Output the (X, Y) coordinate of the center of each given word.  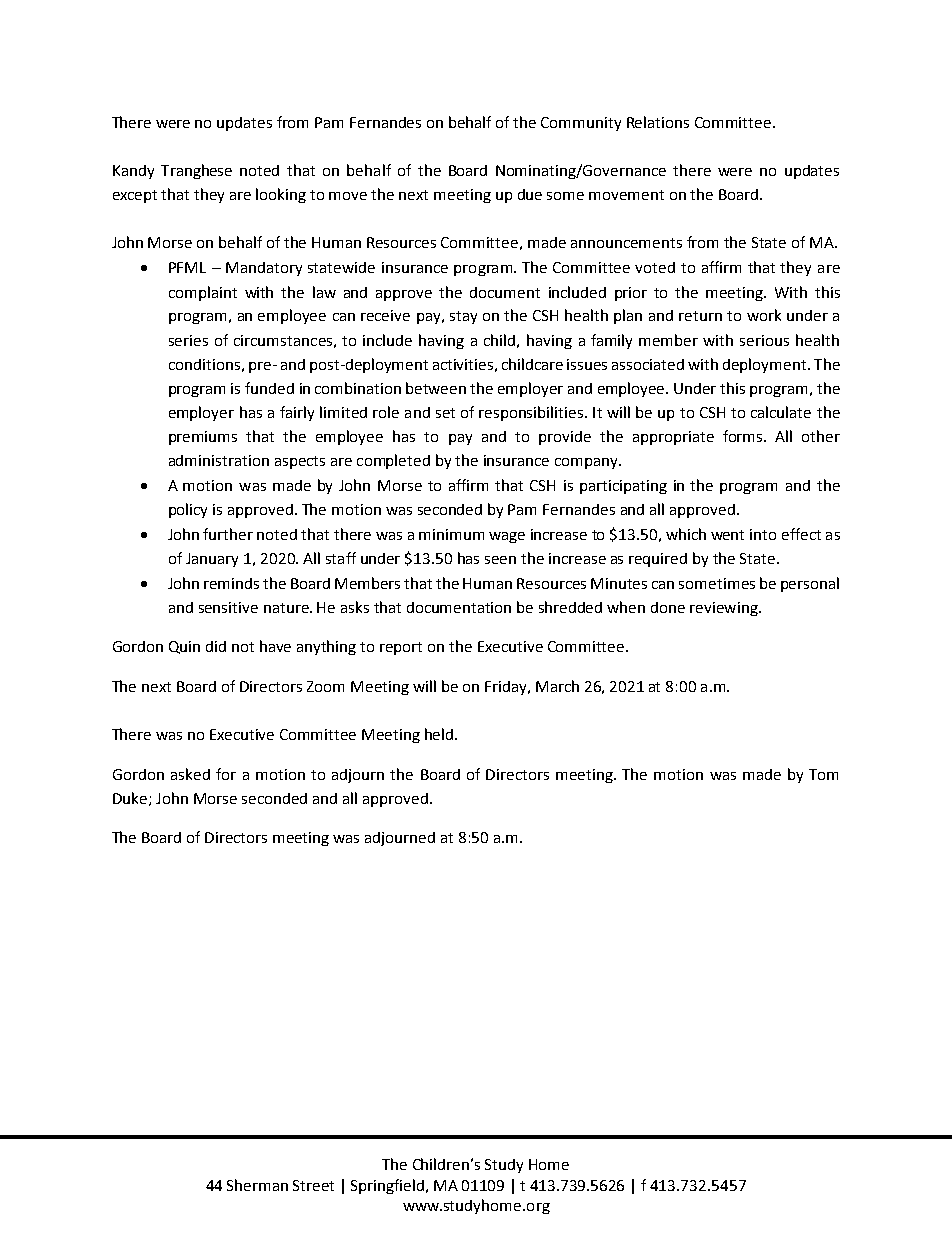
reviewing (725, 609)
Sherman (257, 1185)
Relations (658, 122)
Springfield (389, 1186)
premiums (203, 438)
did (216, 646)
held (439, 734)
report (401, 648)
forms (744, 436)
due (530, 194)
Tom (823, 774)
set (445, 413)
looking (281, 195)
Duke (131, 799)
